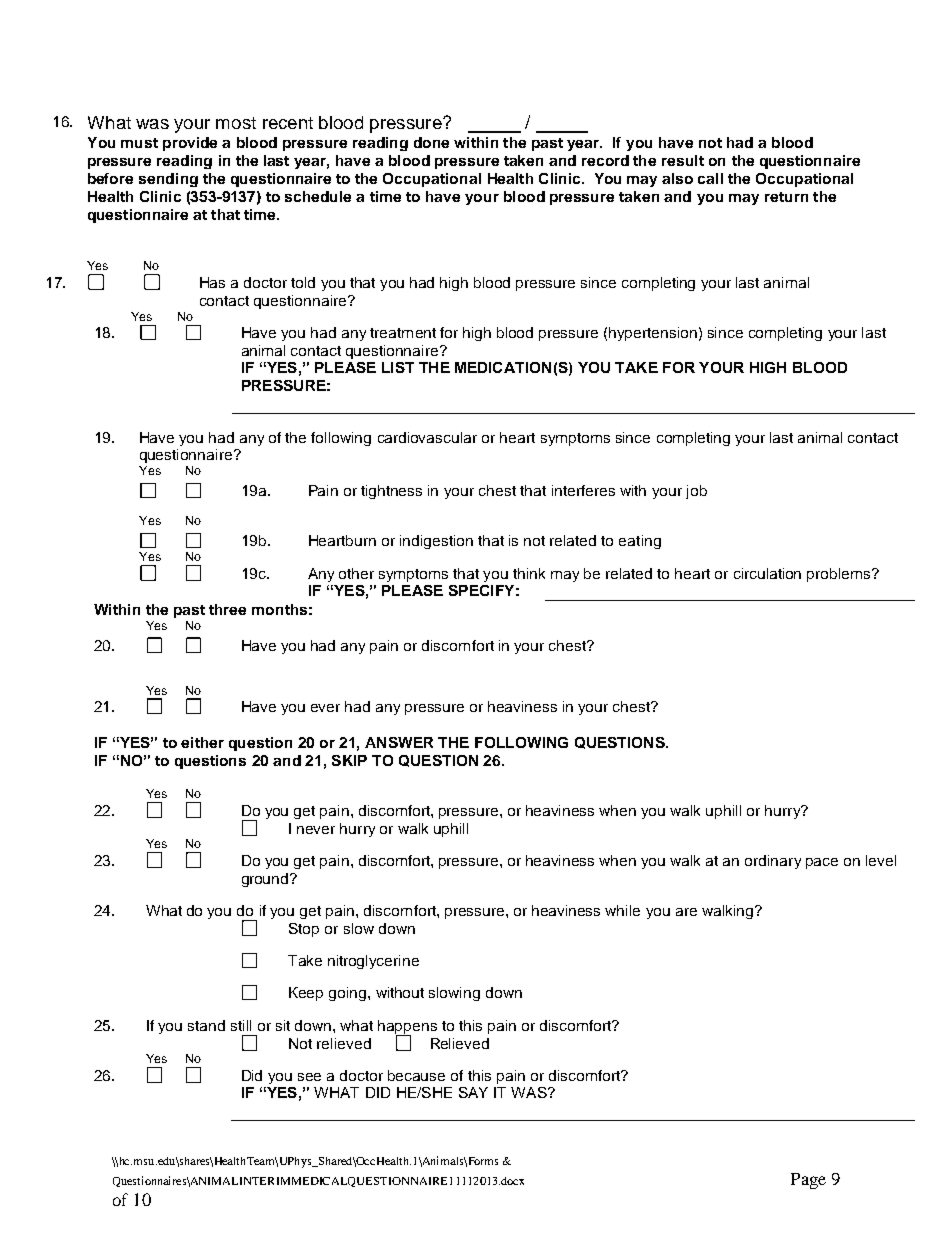 The width and height of the screenshot is (952, 1233). What do you see at coordinates (473, 1092) in the screenshot?
I see `SAY` at bounding box center [473, 1092].
